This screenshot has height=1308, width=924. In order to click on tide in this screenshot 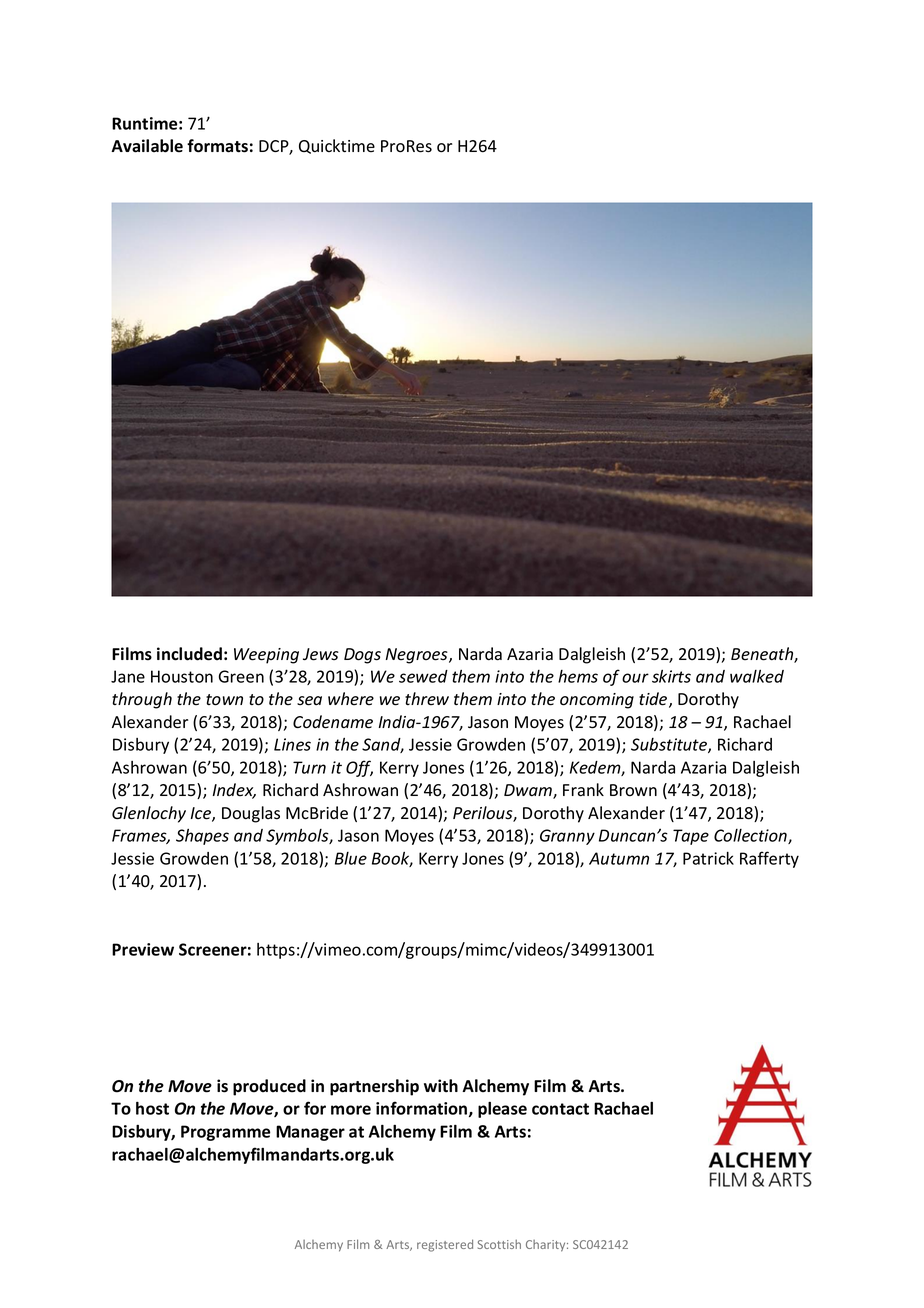, I will do `click(654, 700)`.
